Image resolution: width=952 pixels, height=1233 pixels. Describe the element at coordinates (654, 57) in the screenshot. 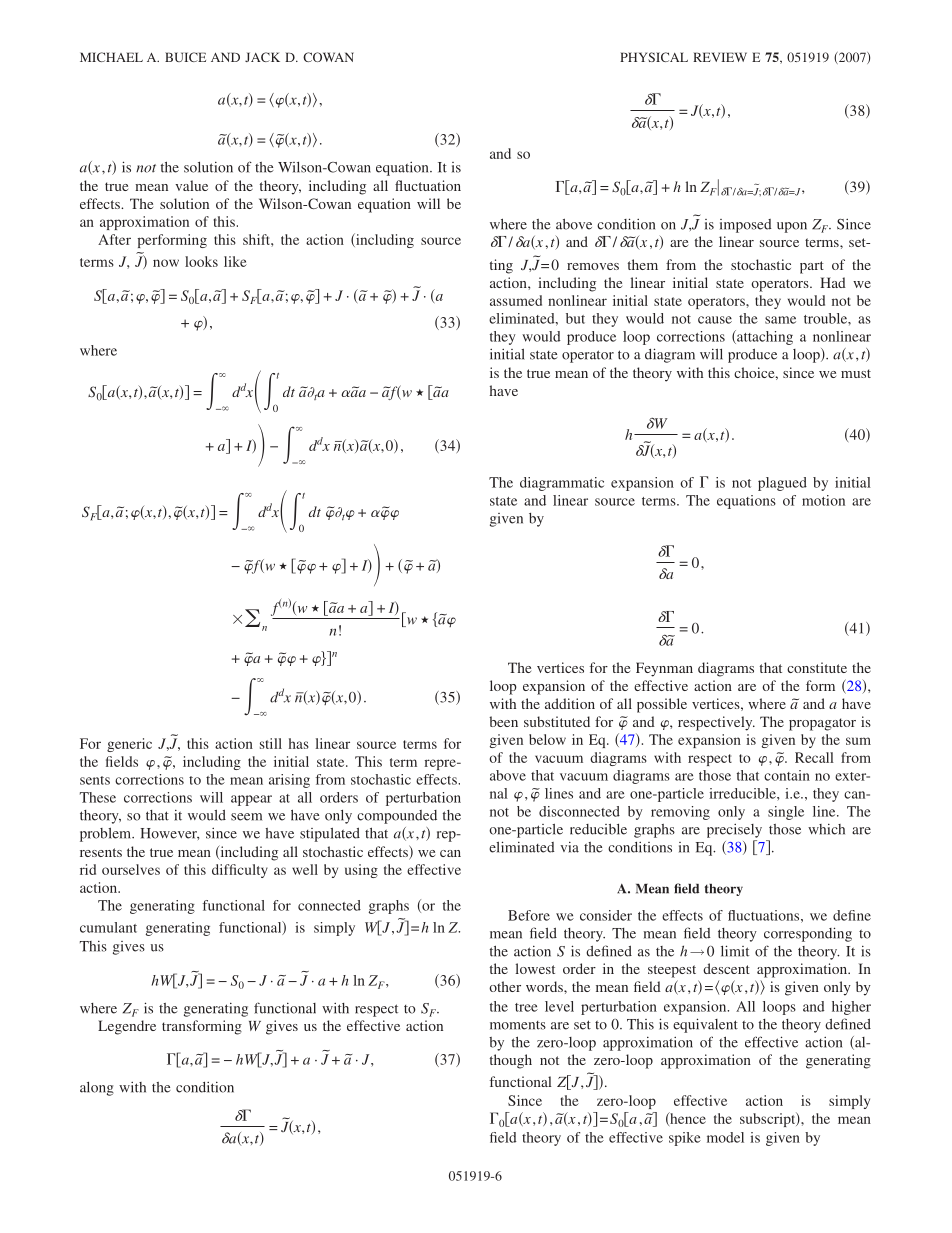

I see `PHYSICAL` at that location.
